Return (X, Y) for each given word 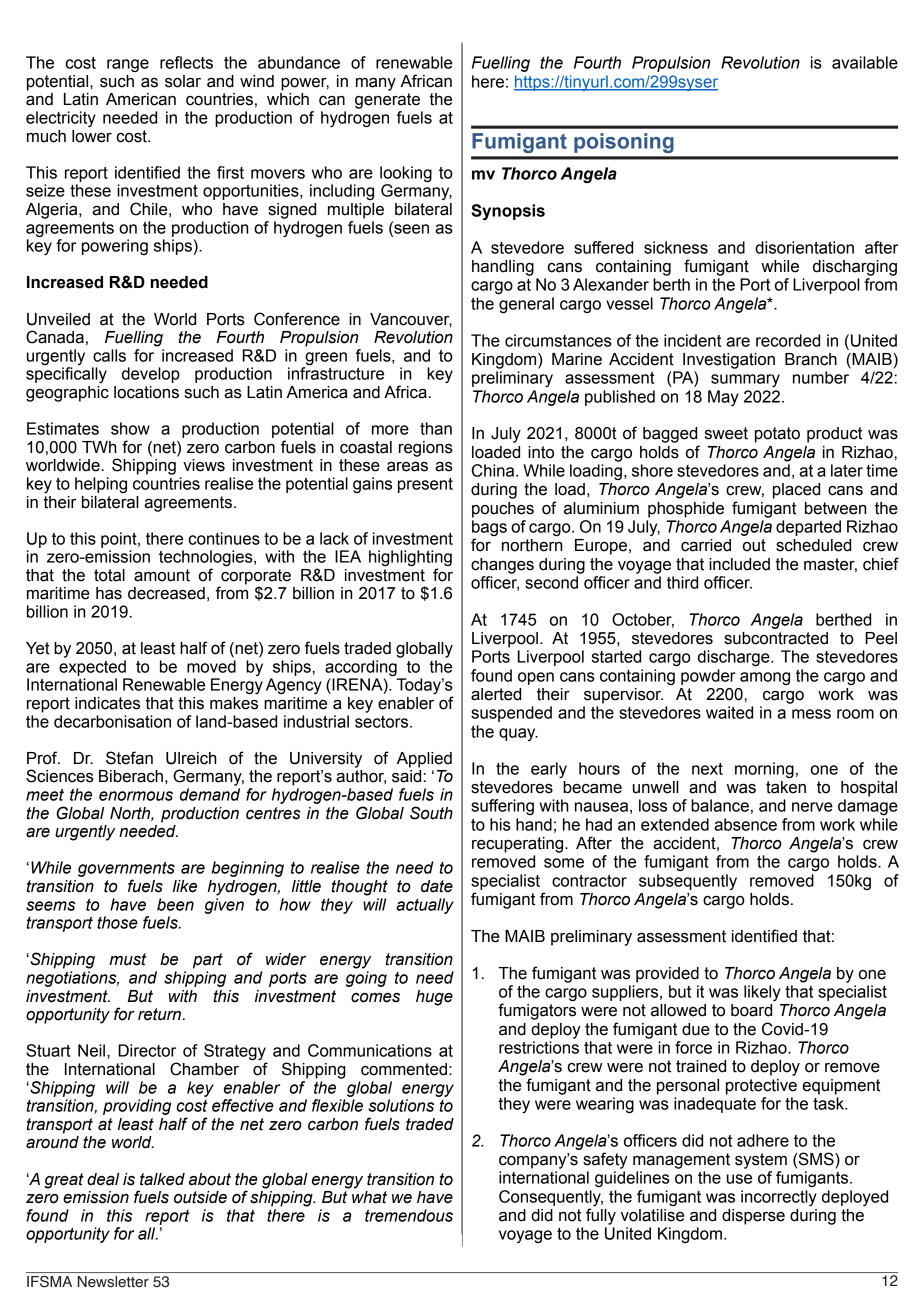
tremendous (409, 1215)
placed (796, 491)
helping (101, 485)
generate (387, 101)
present (425, 485)
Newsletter (113, 1281)
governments (126, 870)
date (437, 886)
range (128, 65)
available (865, 62)
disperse (753, 1217)
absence (745, 824)
